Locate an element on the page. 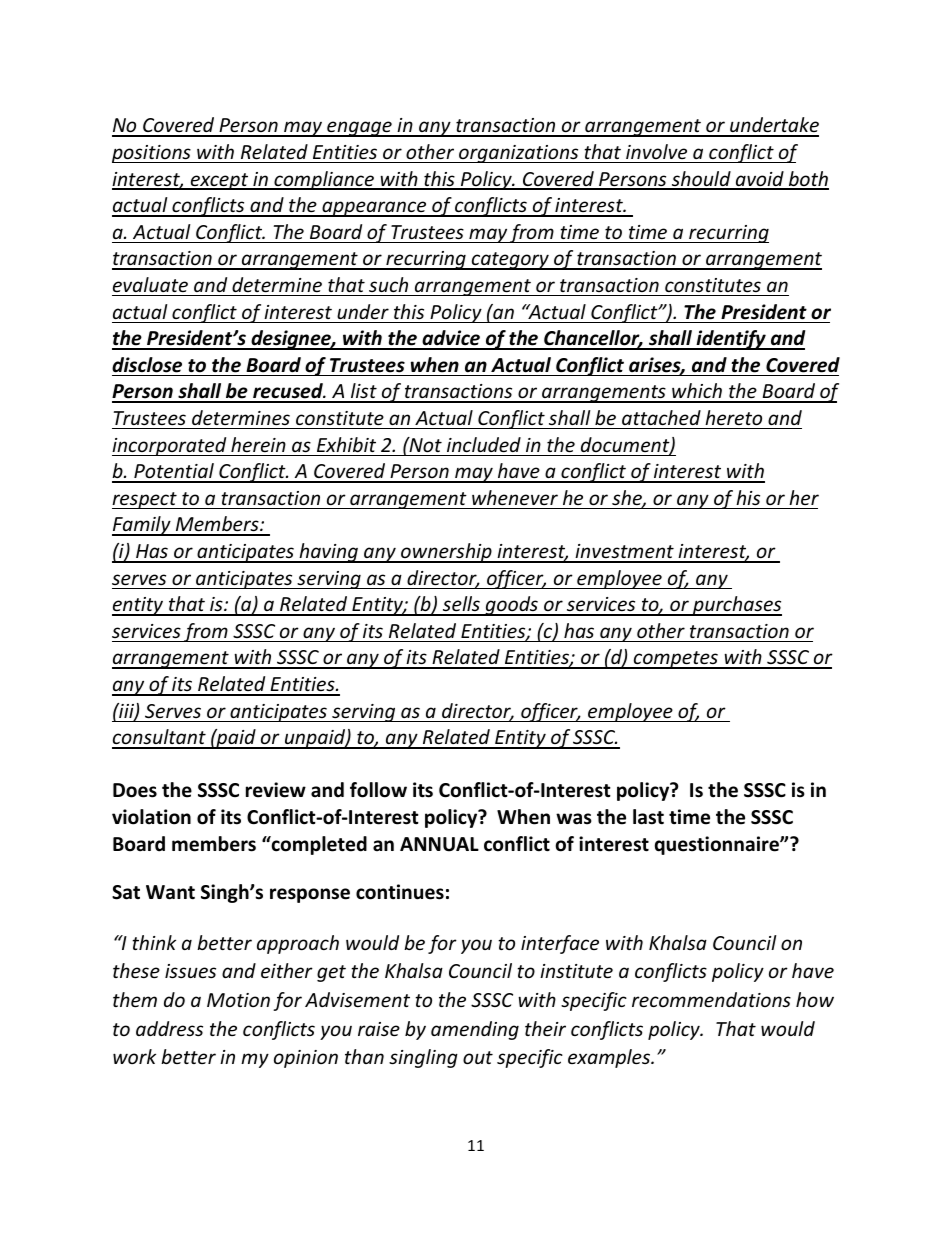  follow is located at coordinates (378, 790).
